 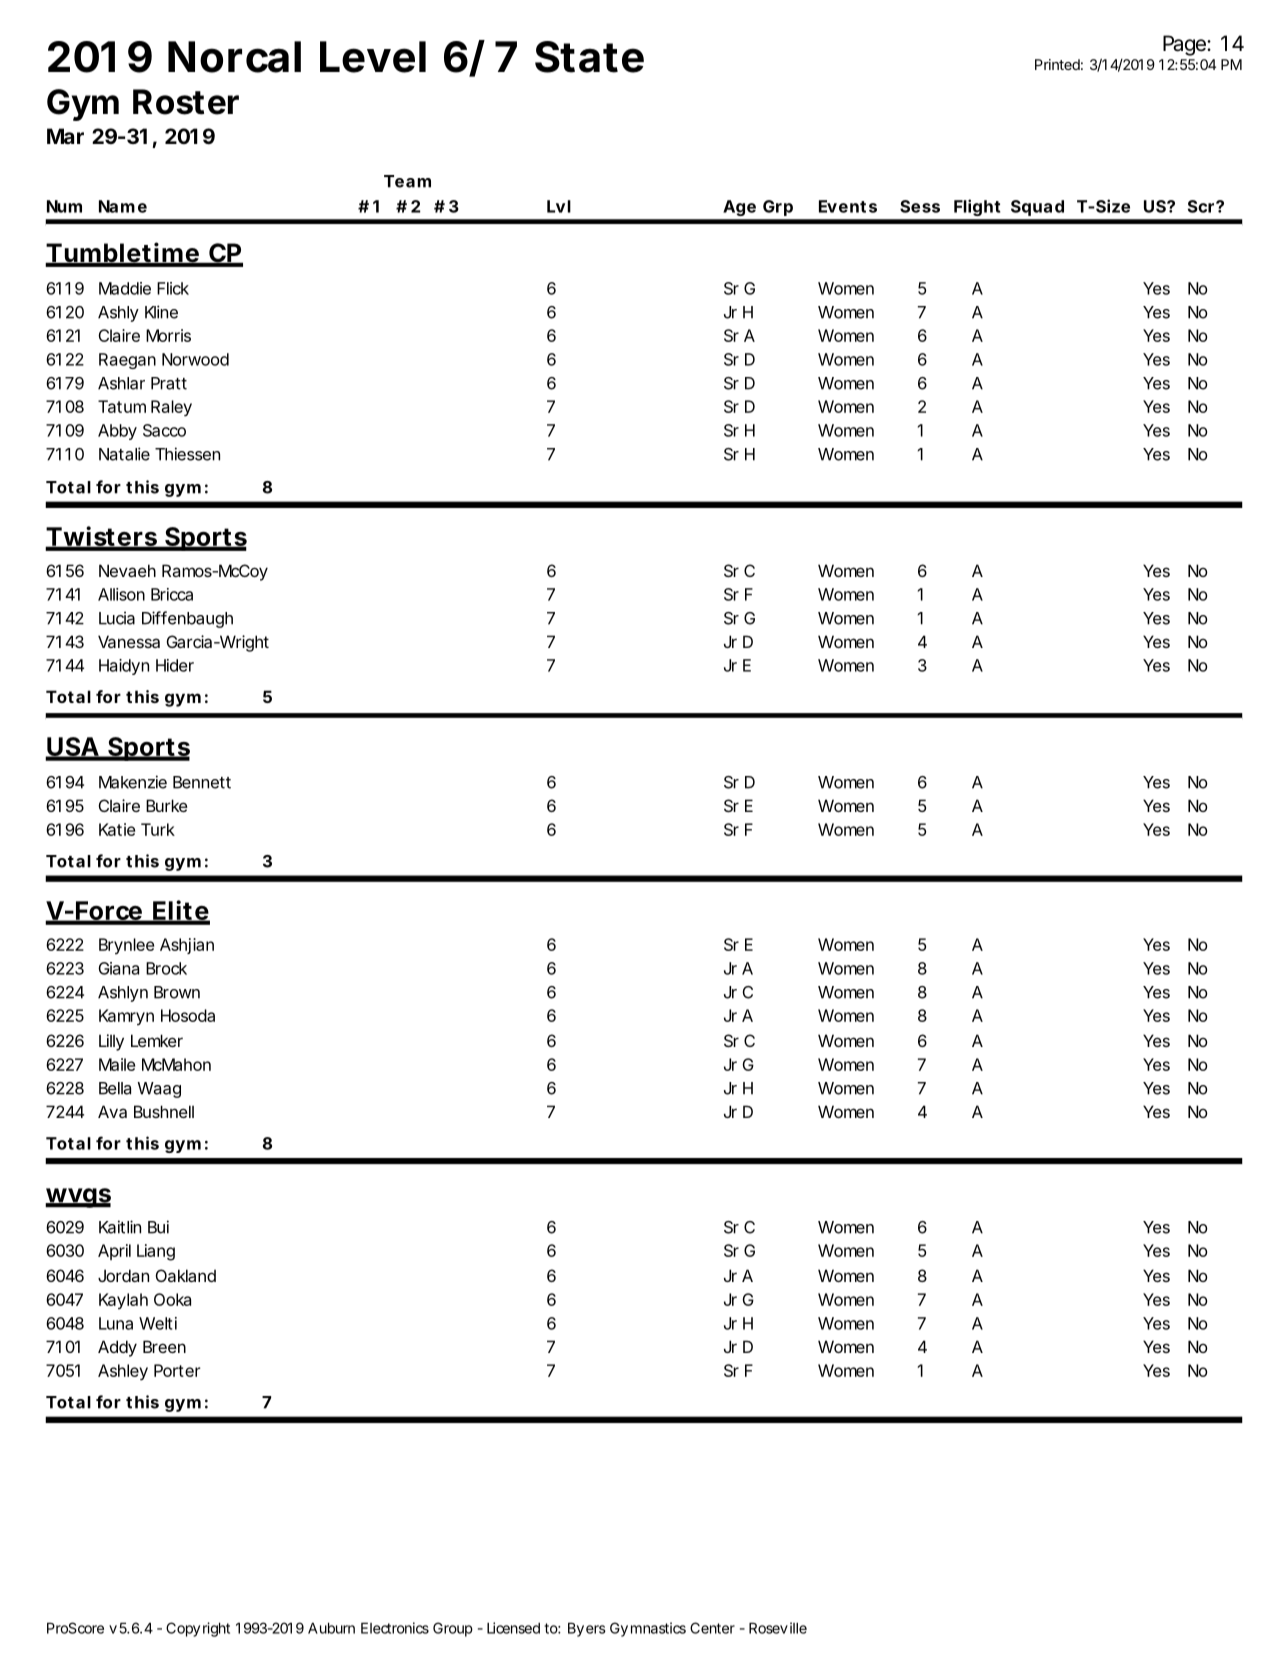 I want to click on State, so click(x=589, y=57).
